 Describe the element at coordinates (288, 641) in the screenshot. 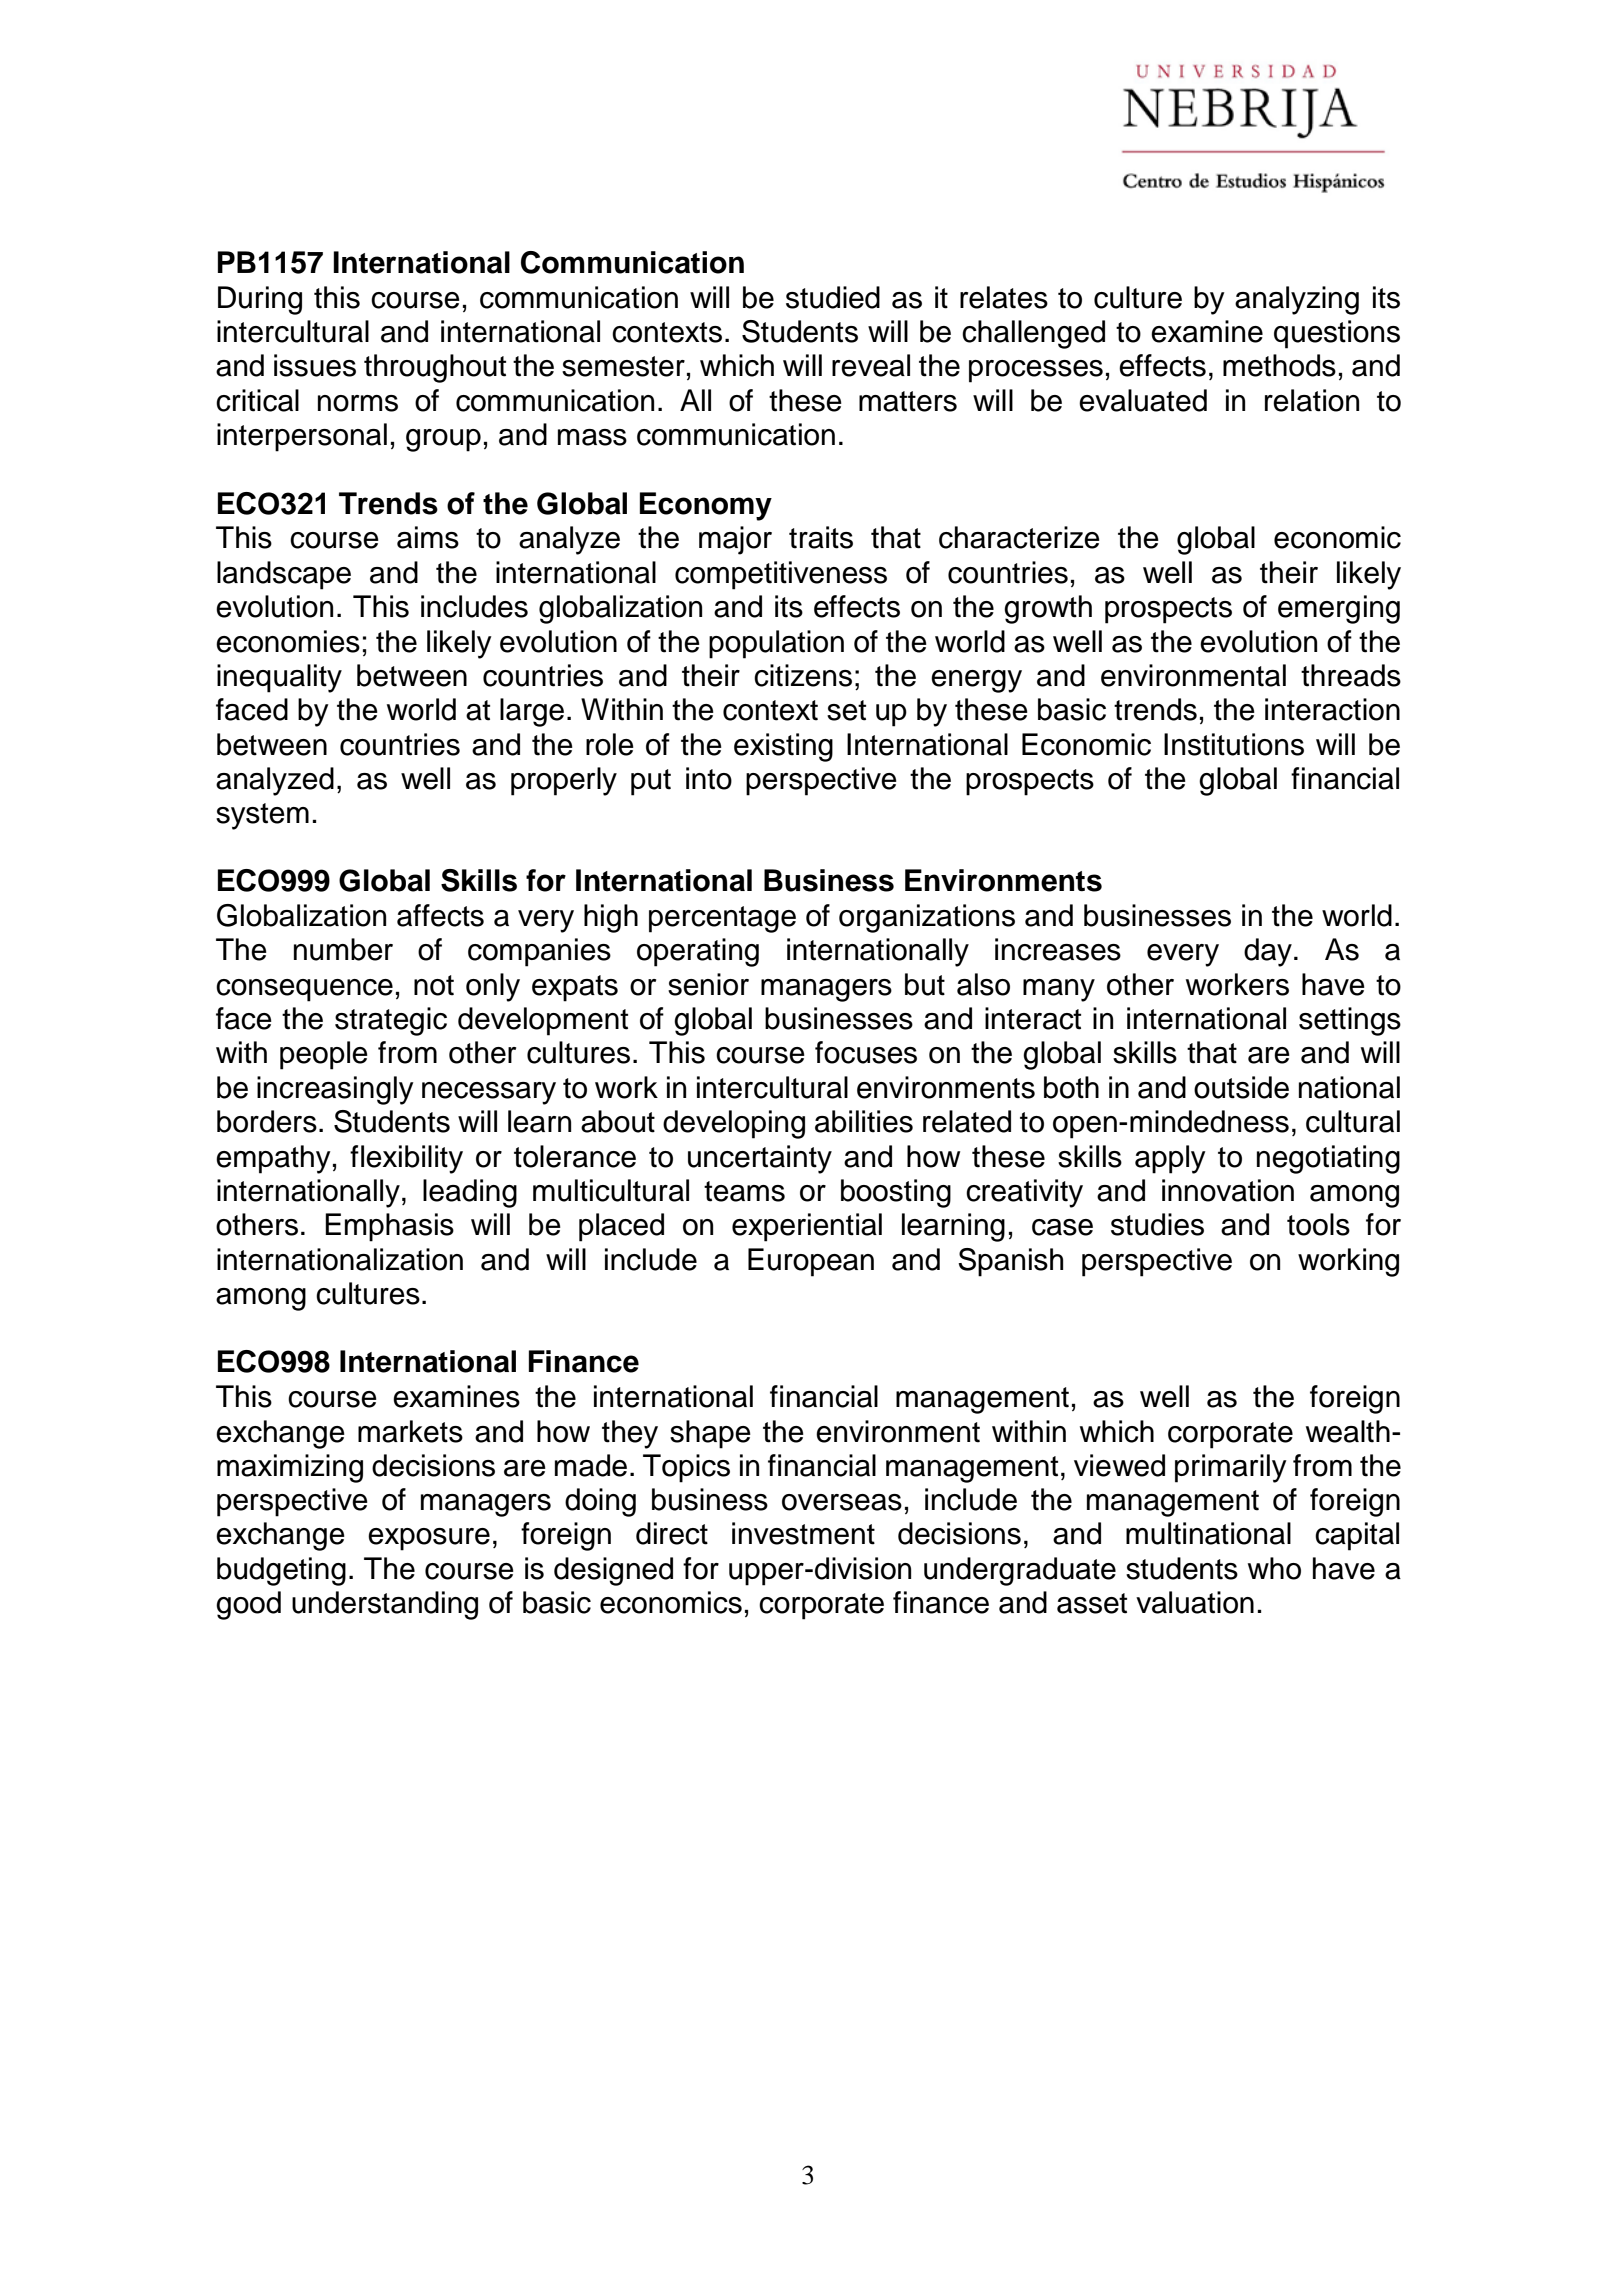

I see `economies` at that location.
